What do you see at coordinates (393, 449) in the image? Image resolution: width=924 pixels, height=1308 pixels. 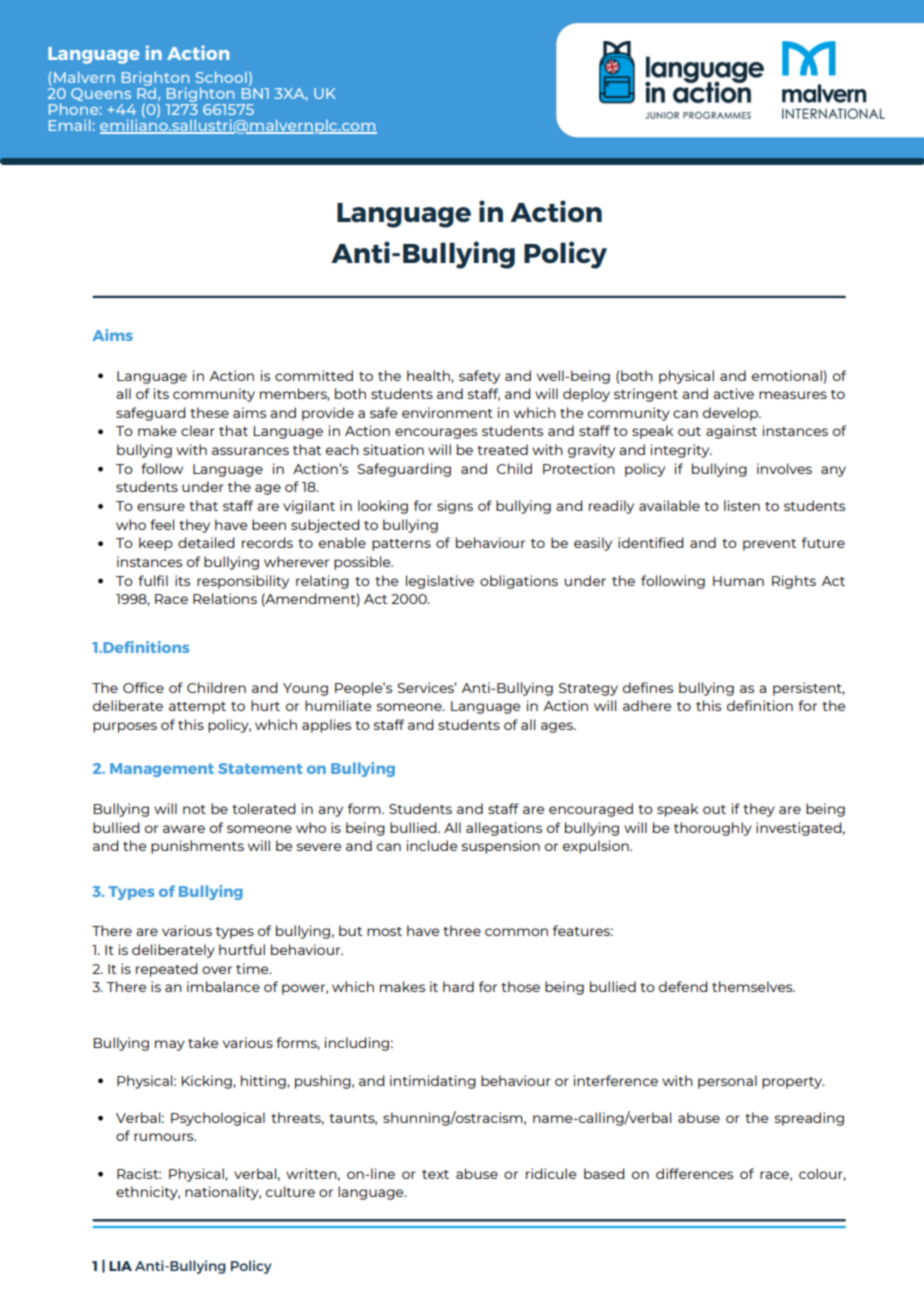 I see `situation` at bounding box center [393, 449].
